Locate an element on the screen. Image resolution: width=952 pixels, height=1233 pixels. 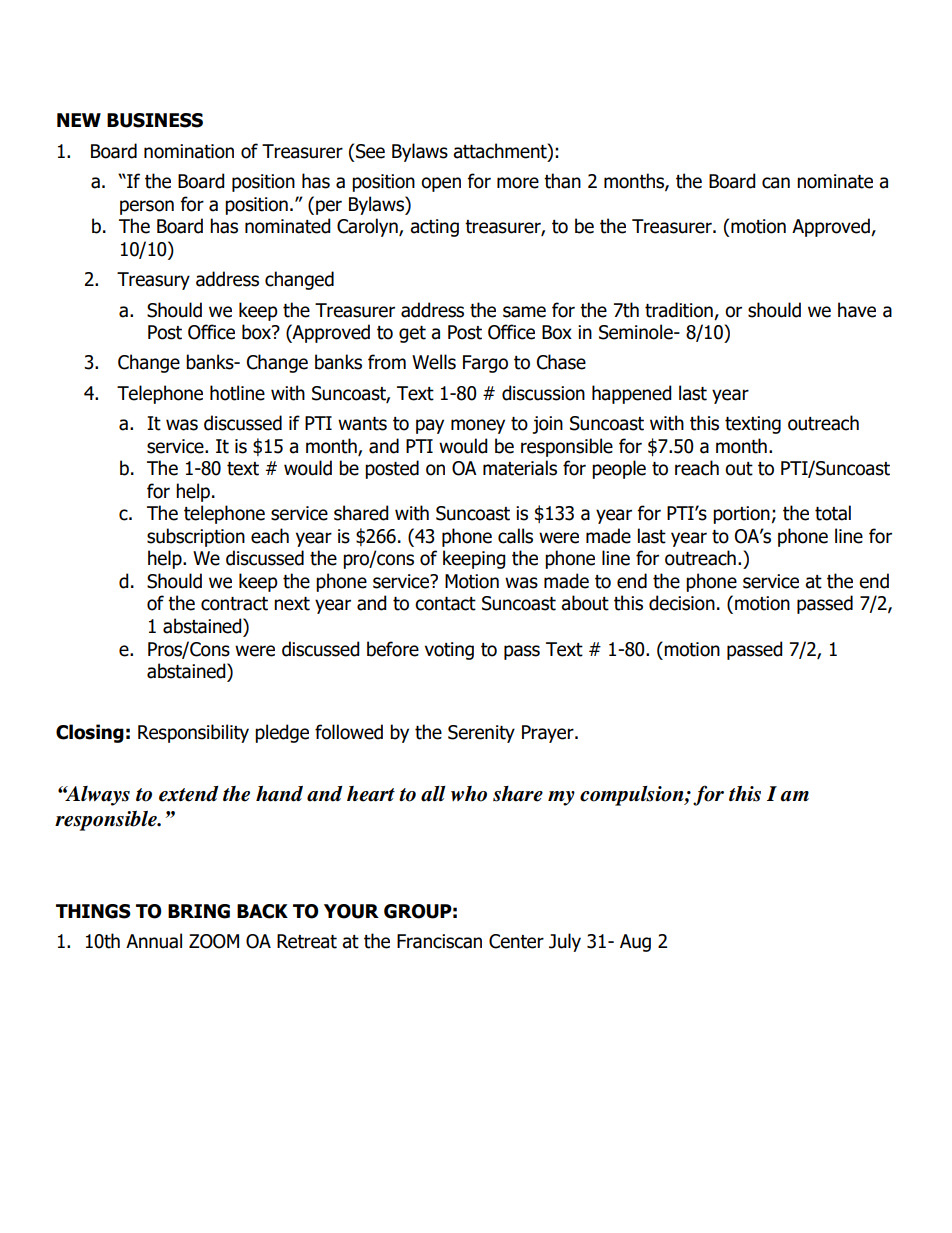
money is located at coordinates (478, 426).
